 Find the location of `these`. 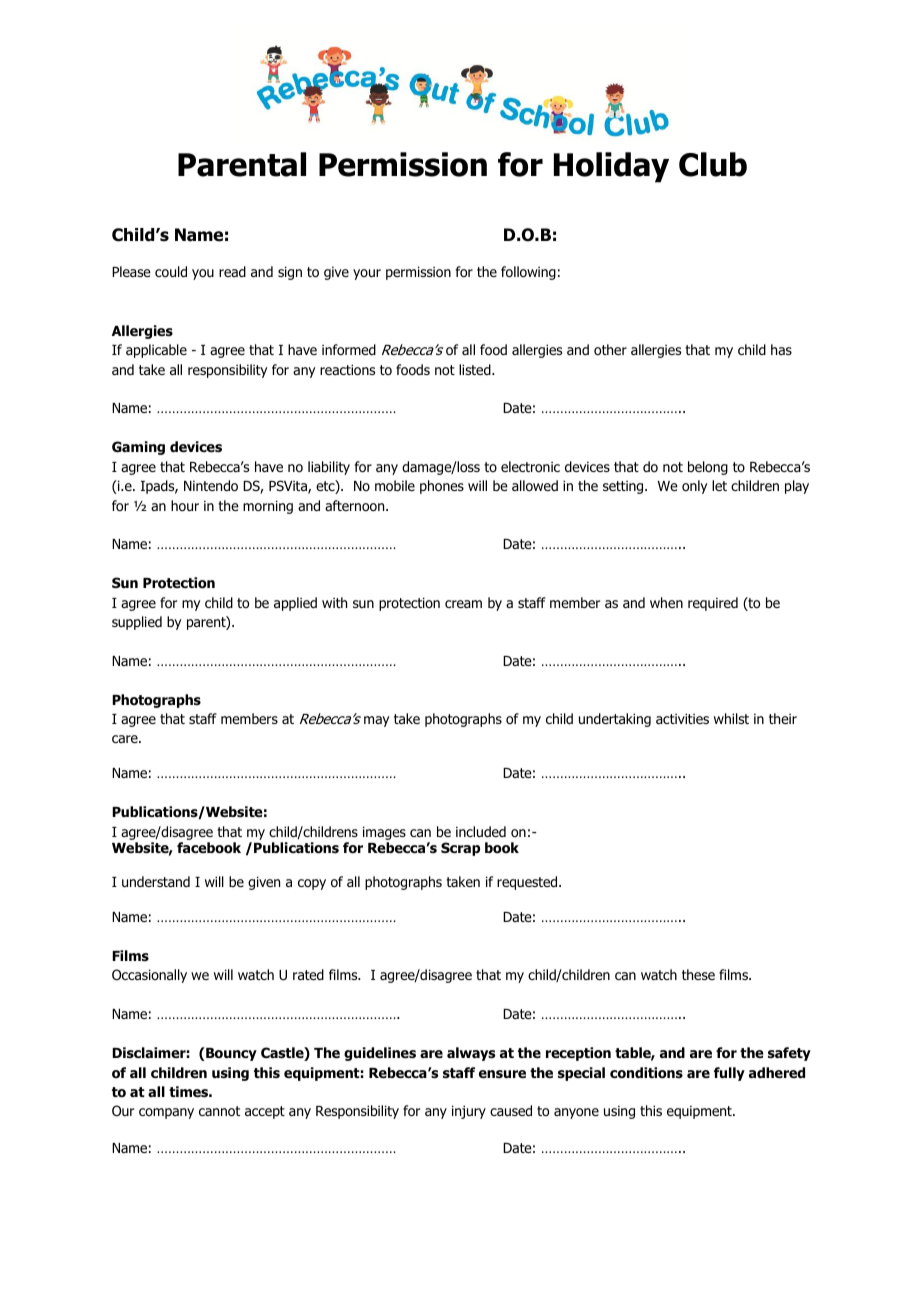

these is located at coordinates (698, 974).
